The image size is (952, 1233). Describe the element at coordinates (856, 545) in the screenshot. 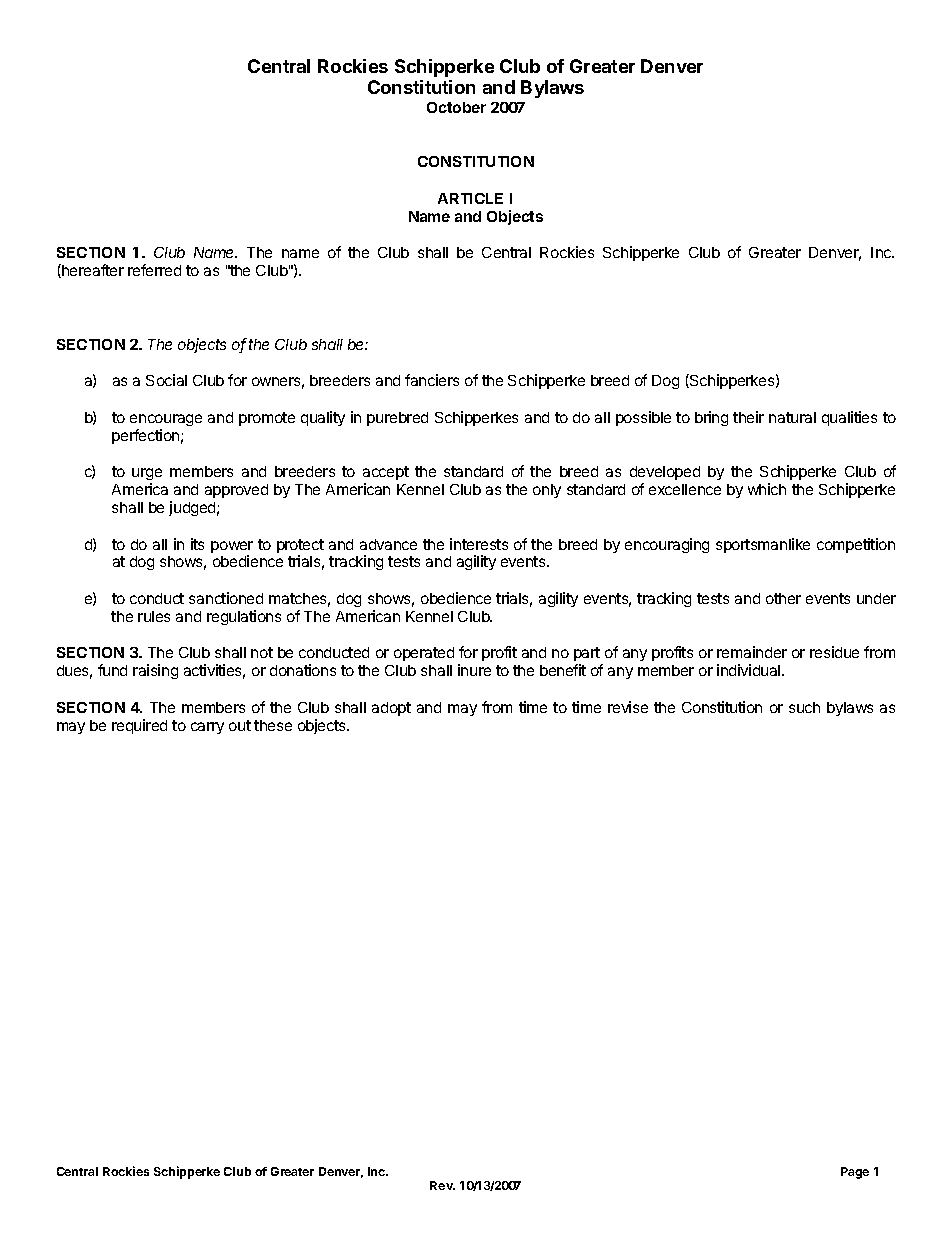

I see `competition` at that location.
